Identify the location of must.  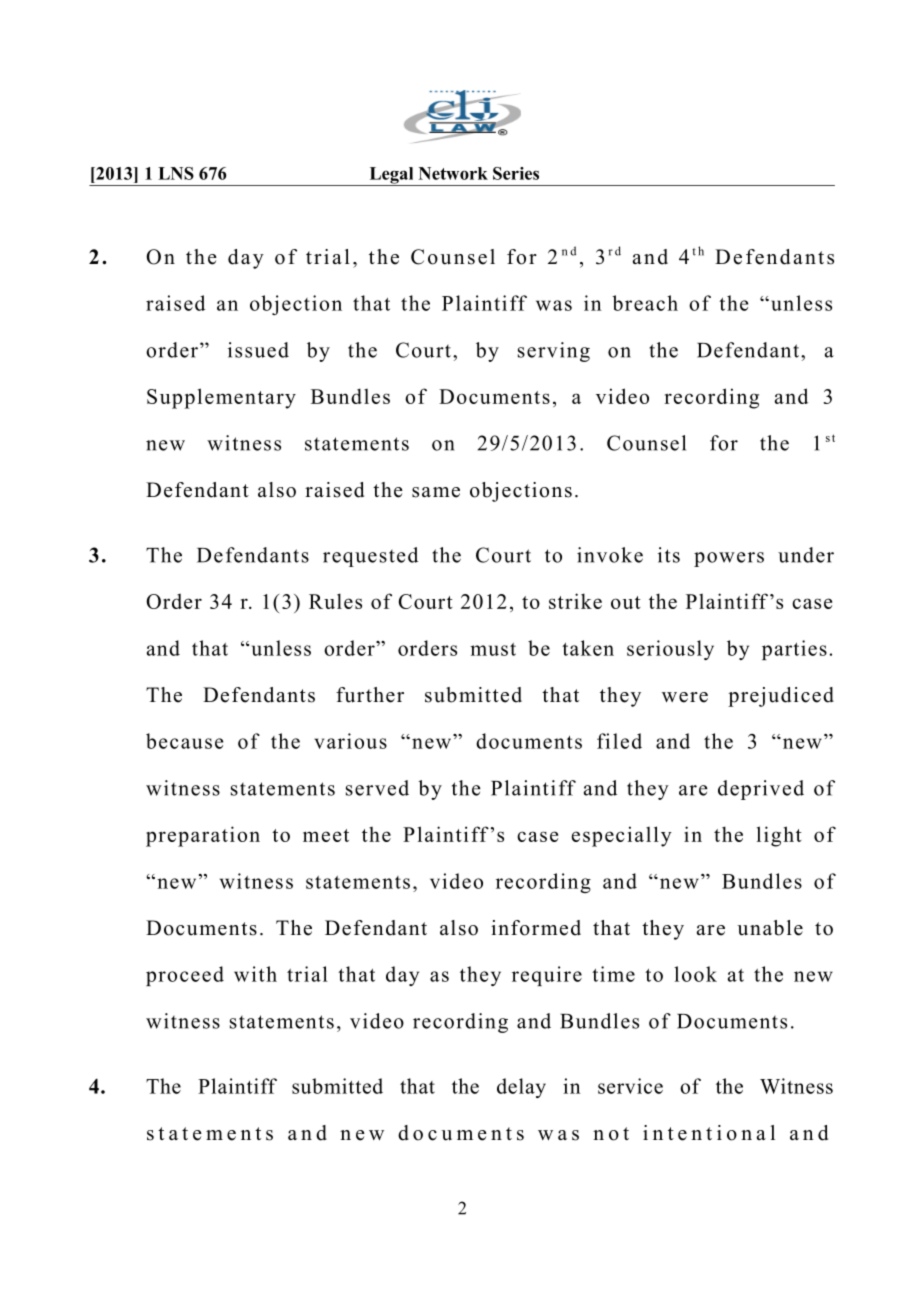
(493, 649).
